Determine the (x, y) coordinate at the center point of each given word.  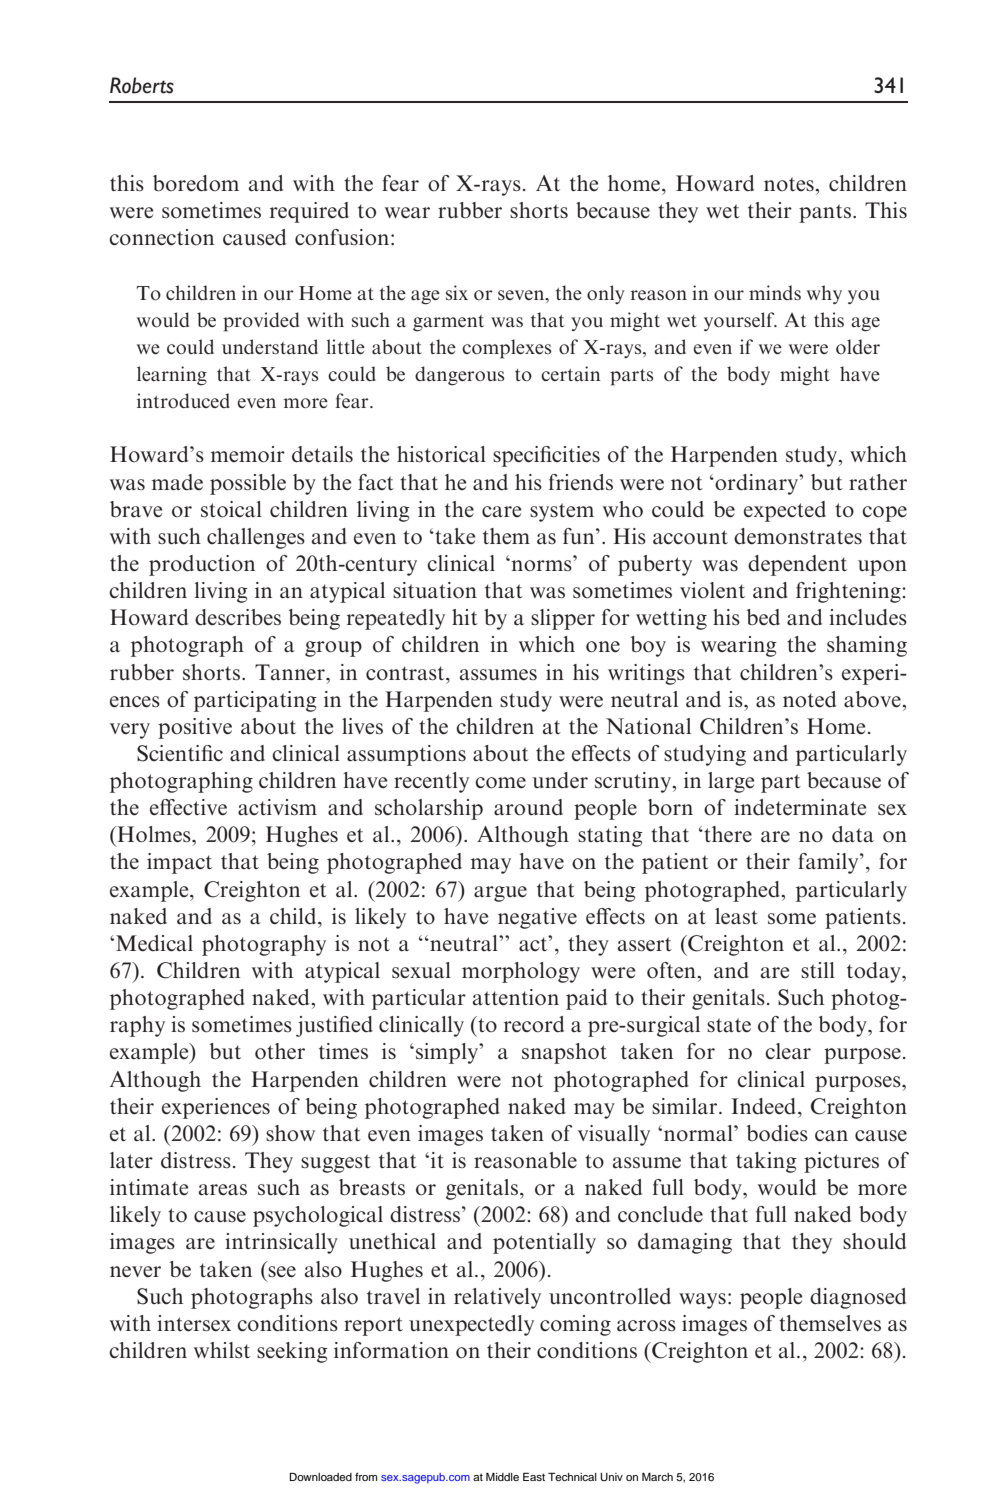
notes (790, 184)
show (290, 1133)
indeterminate (800, 807)
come (500, 783)
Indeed (765, 1106)
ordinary (756, 484)
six (457, 292)
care (501, 512)
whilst (222, 1350)
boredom (196, 183)
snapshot (564, 1053)
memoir (248, 454)
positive (195, 728)
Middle (502, 1477)
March (657, 1477)
